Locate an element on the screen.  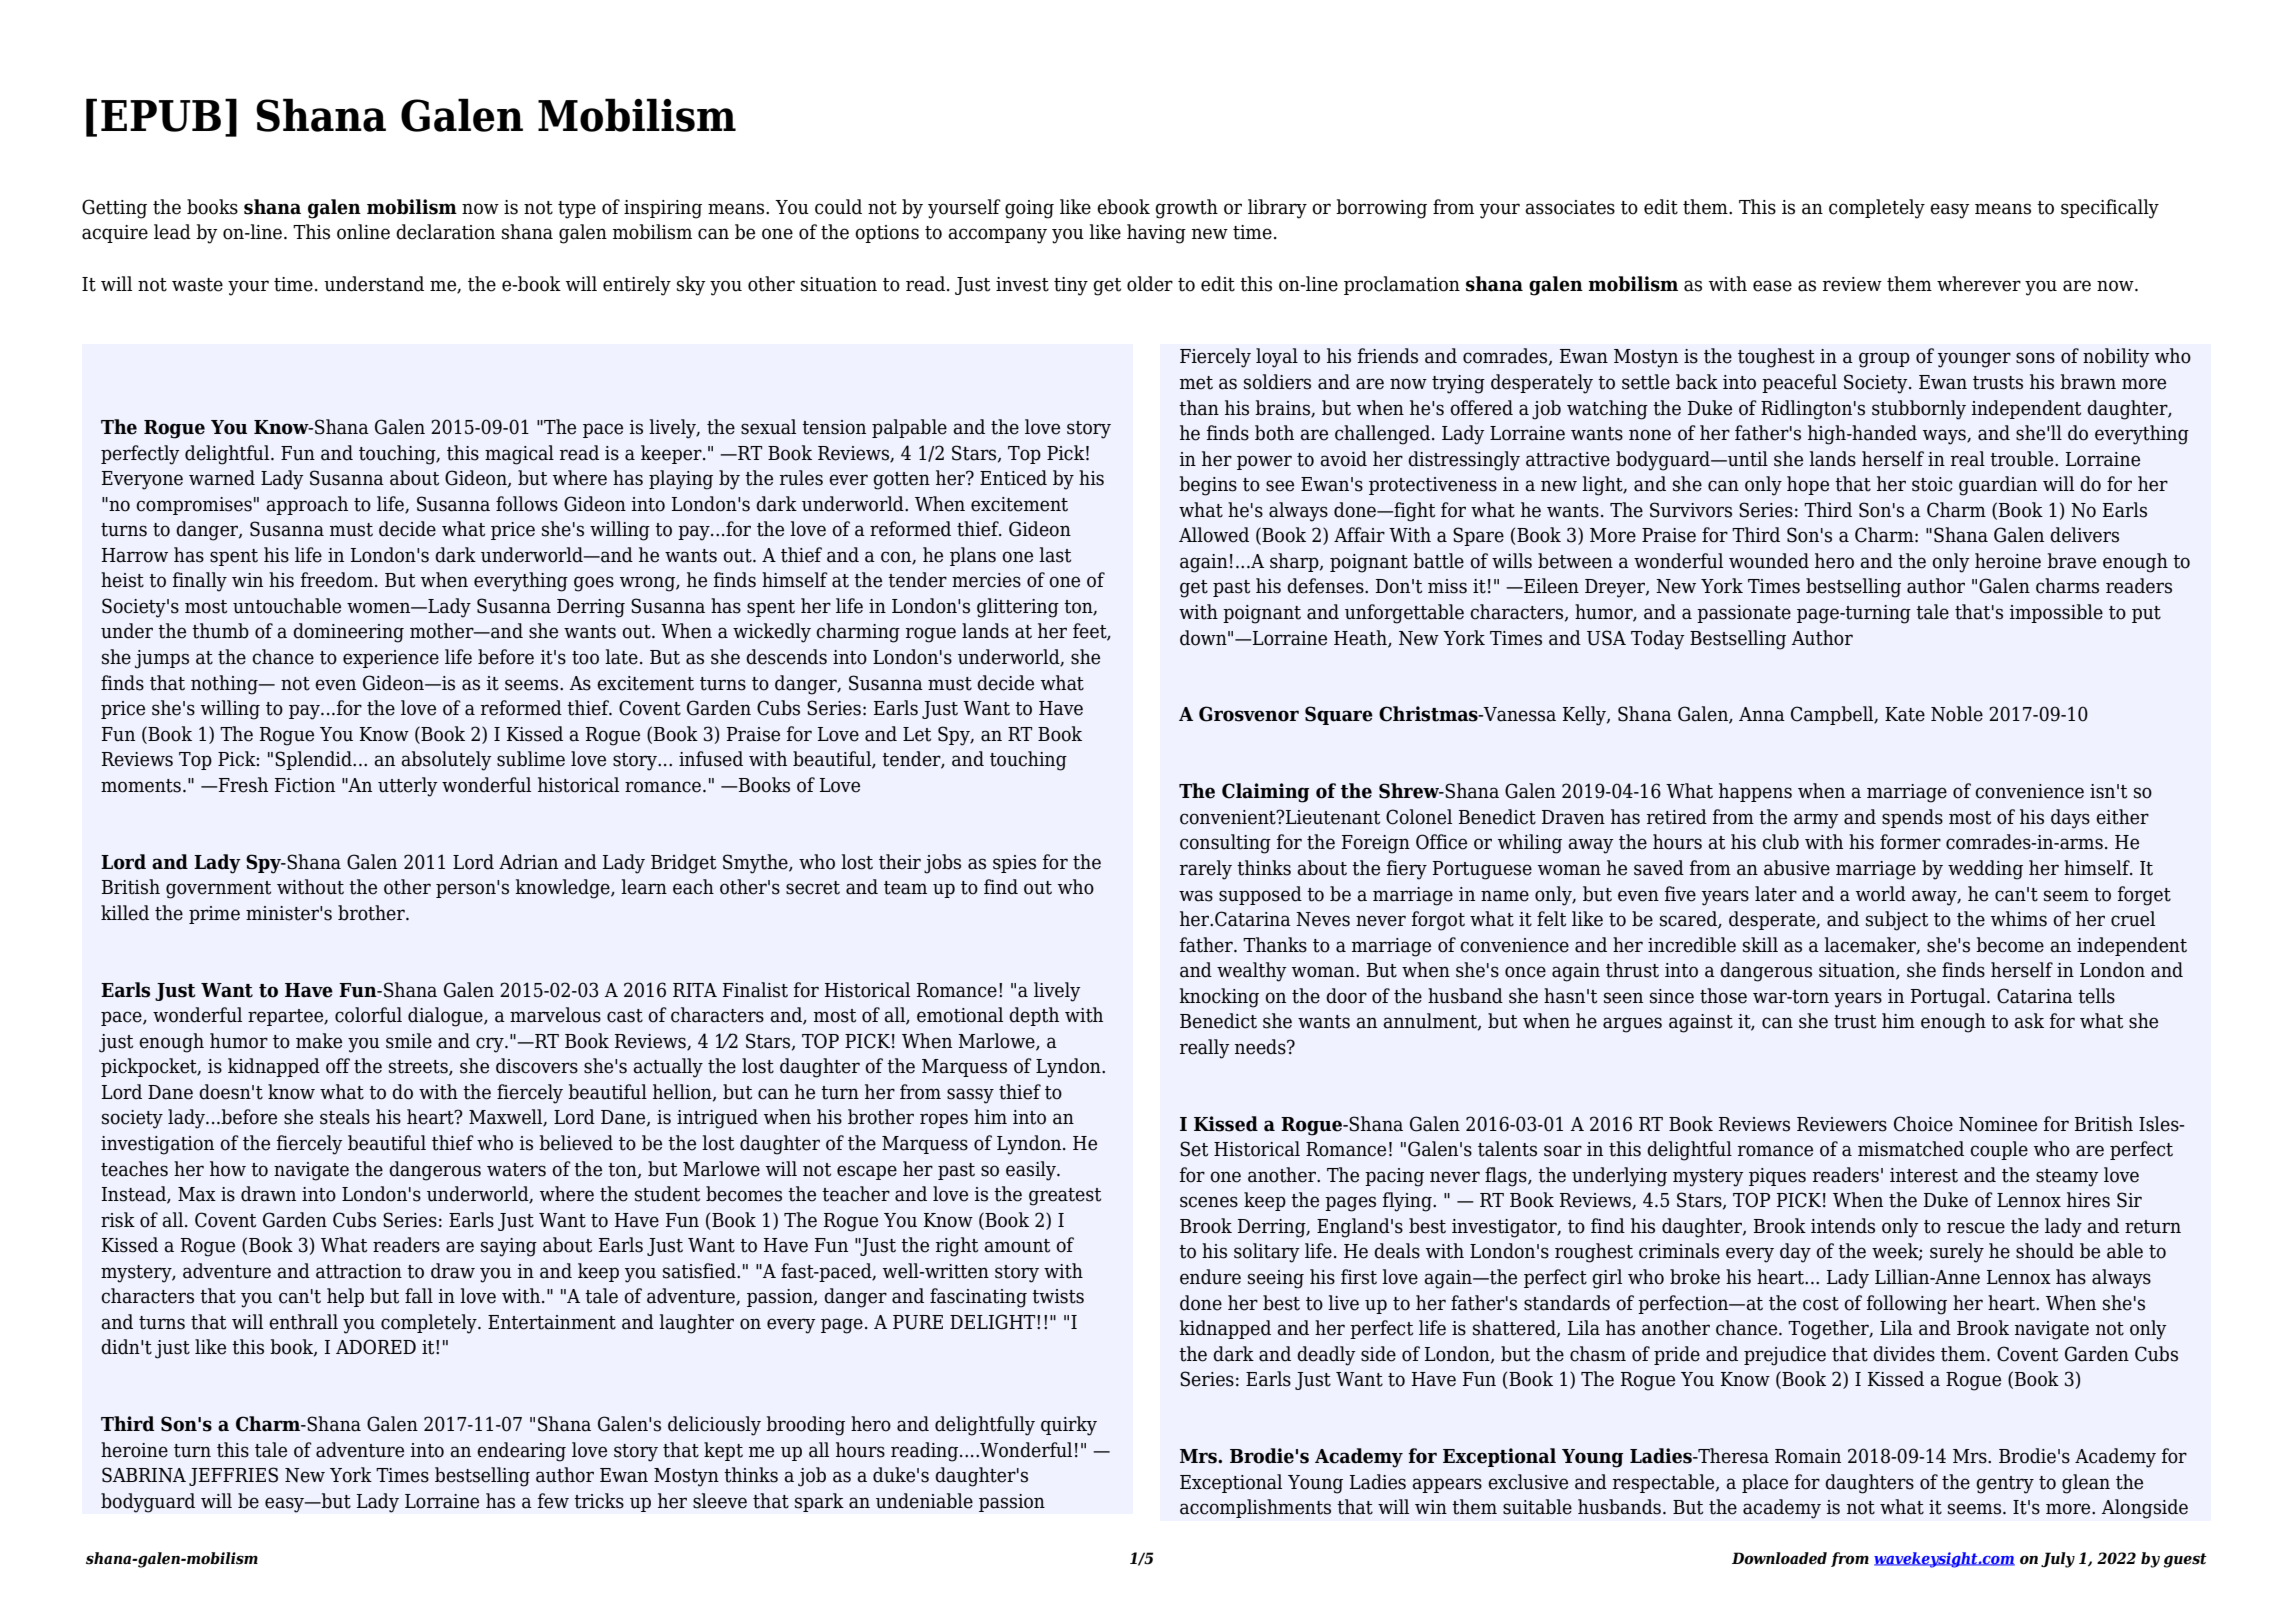
JEFFRIES is located at coordinates (233, 1476).
